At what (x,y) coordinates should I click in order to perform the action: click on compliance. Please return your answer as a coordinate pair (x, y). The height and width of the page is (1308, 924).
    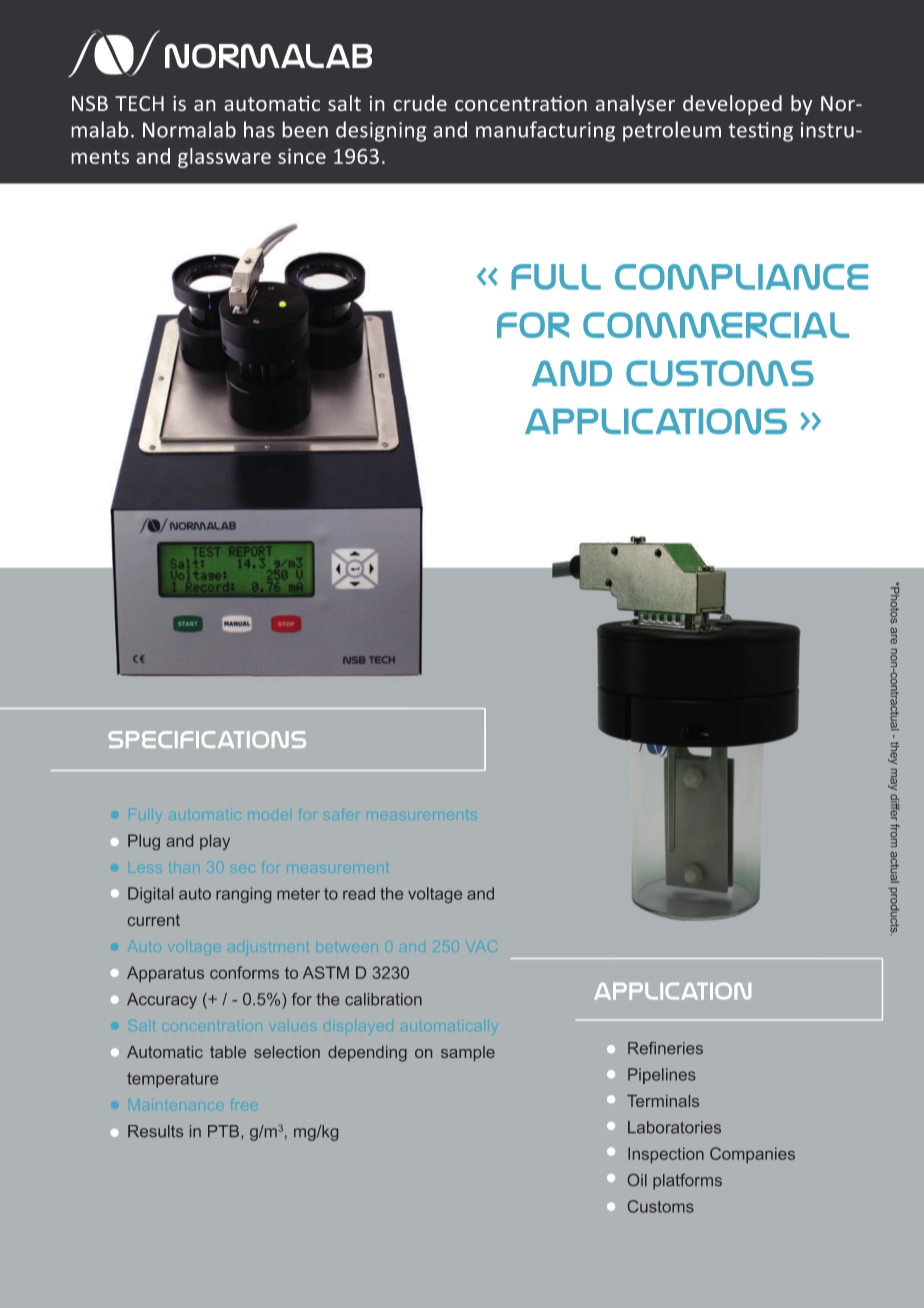
    Looking at the image, I should click on (741, 277).
